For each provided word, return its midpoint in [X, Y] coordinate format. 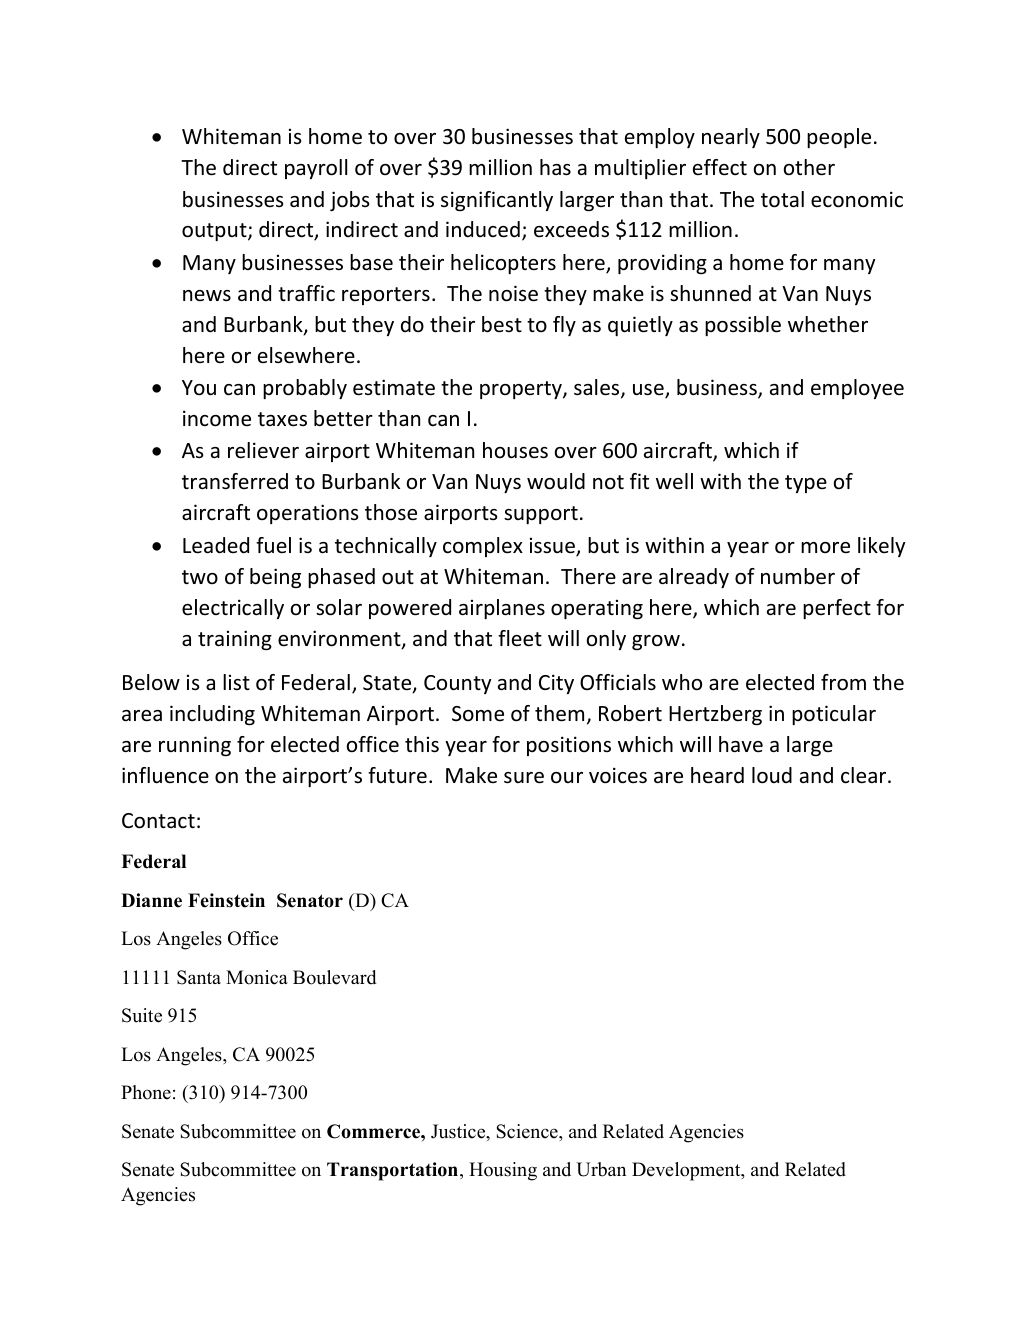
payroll [316, 169]
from [843, 682]
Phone [146, 1092]
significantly [497, 201]
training [235, 640]
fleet [520, 638]
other [809, 167]
